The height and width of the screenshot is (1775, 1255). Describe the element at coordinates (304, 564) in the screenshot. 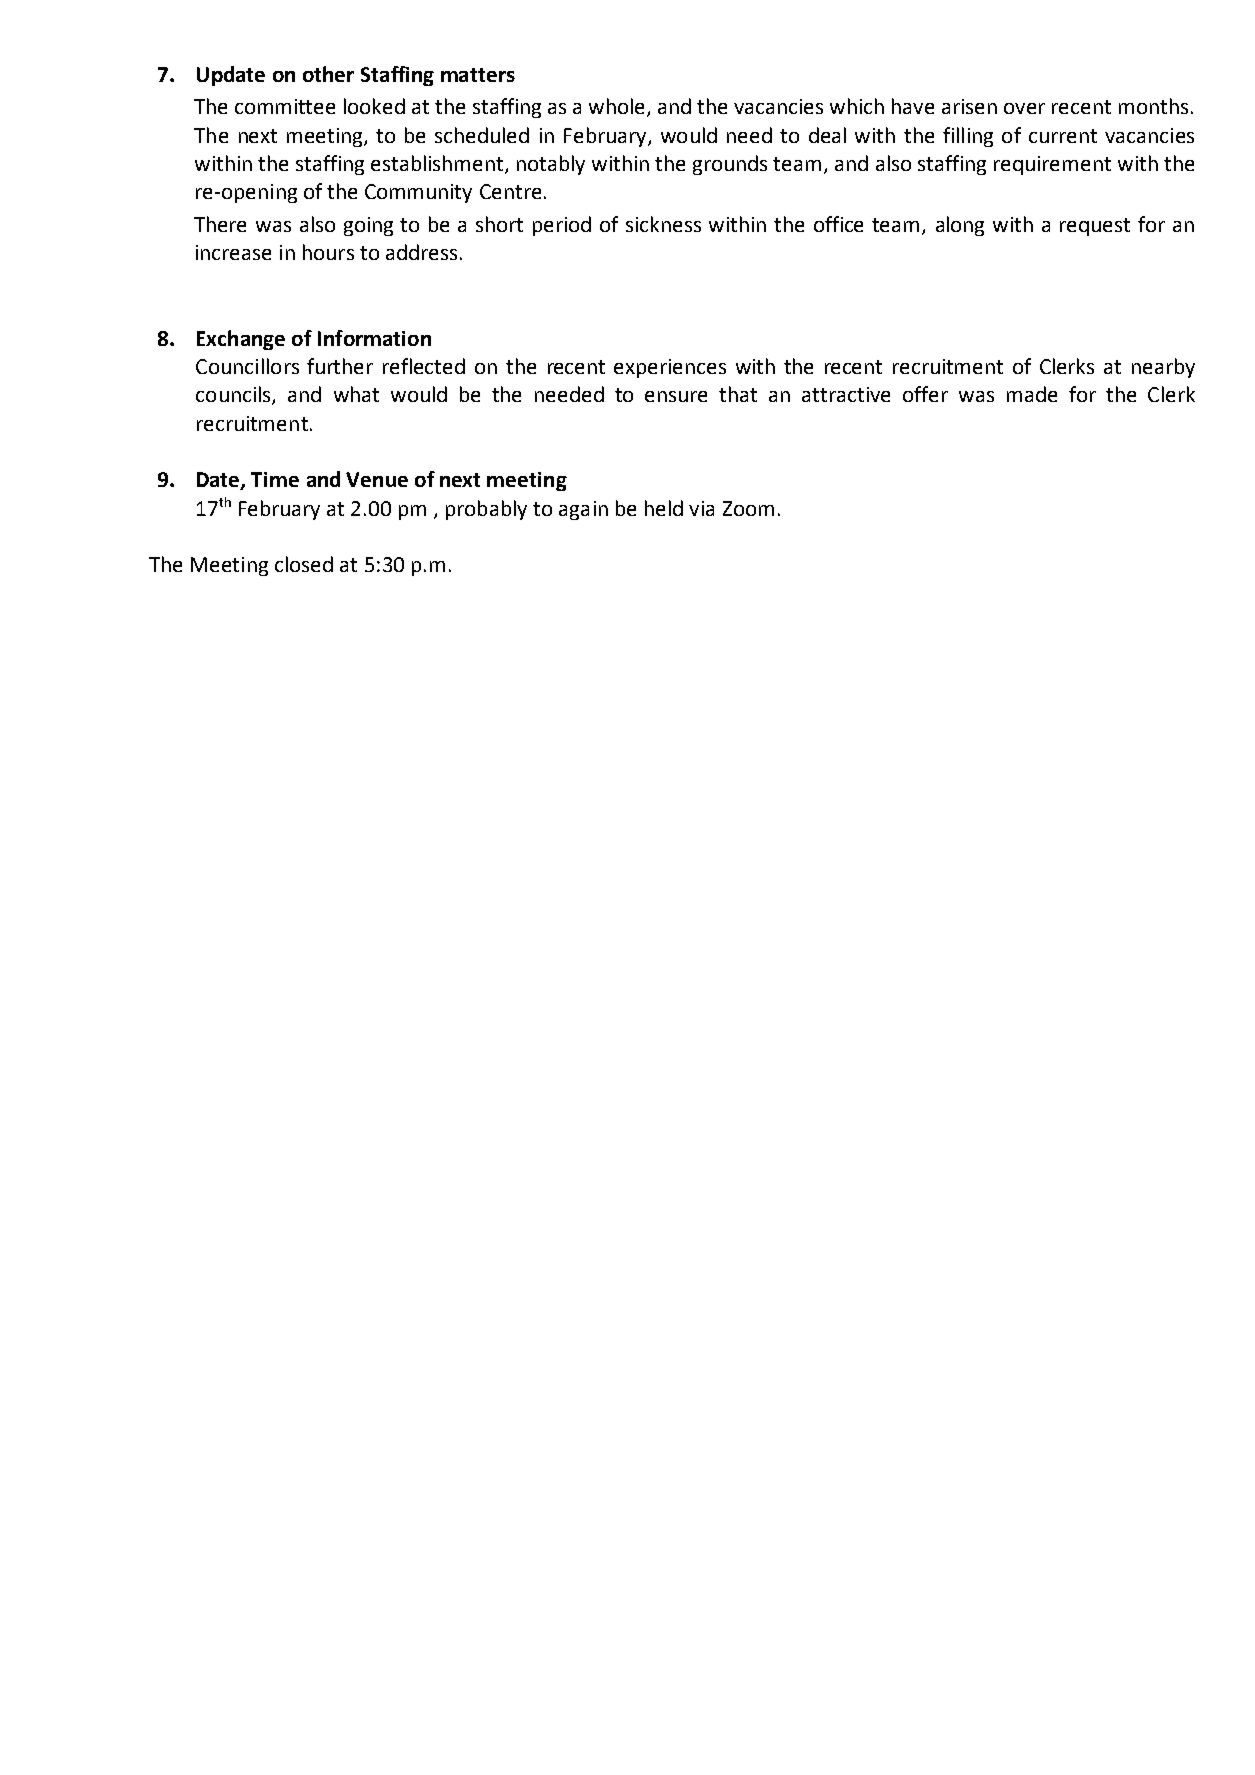

I see `closed` at that location.
